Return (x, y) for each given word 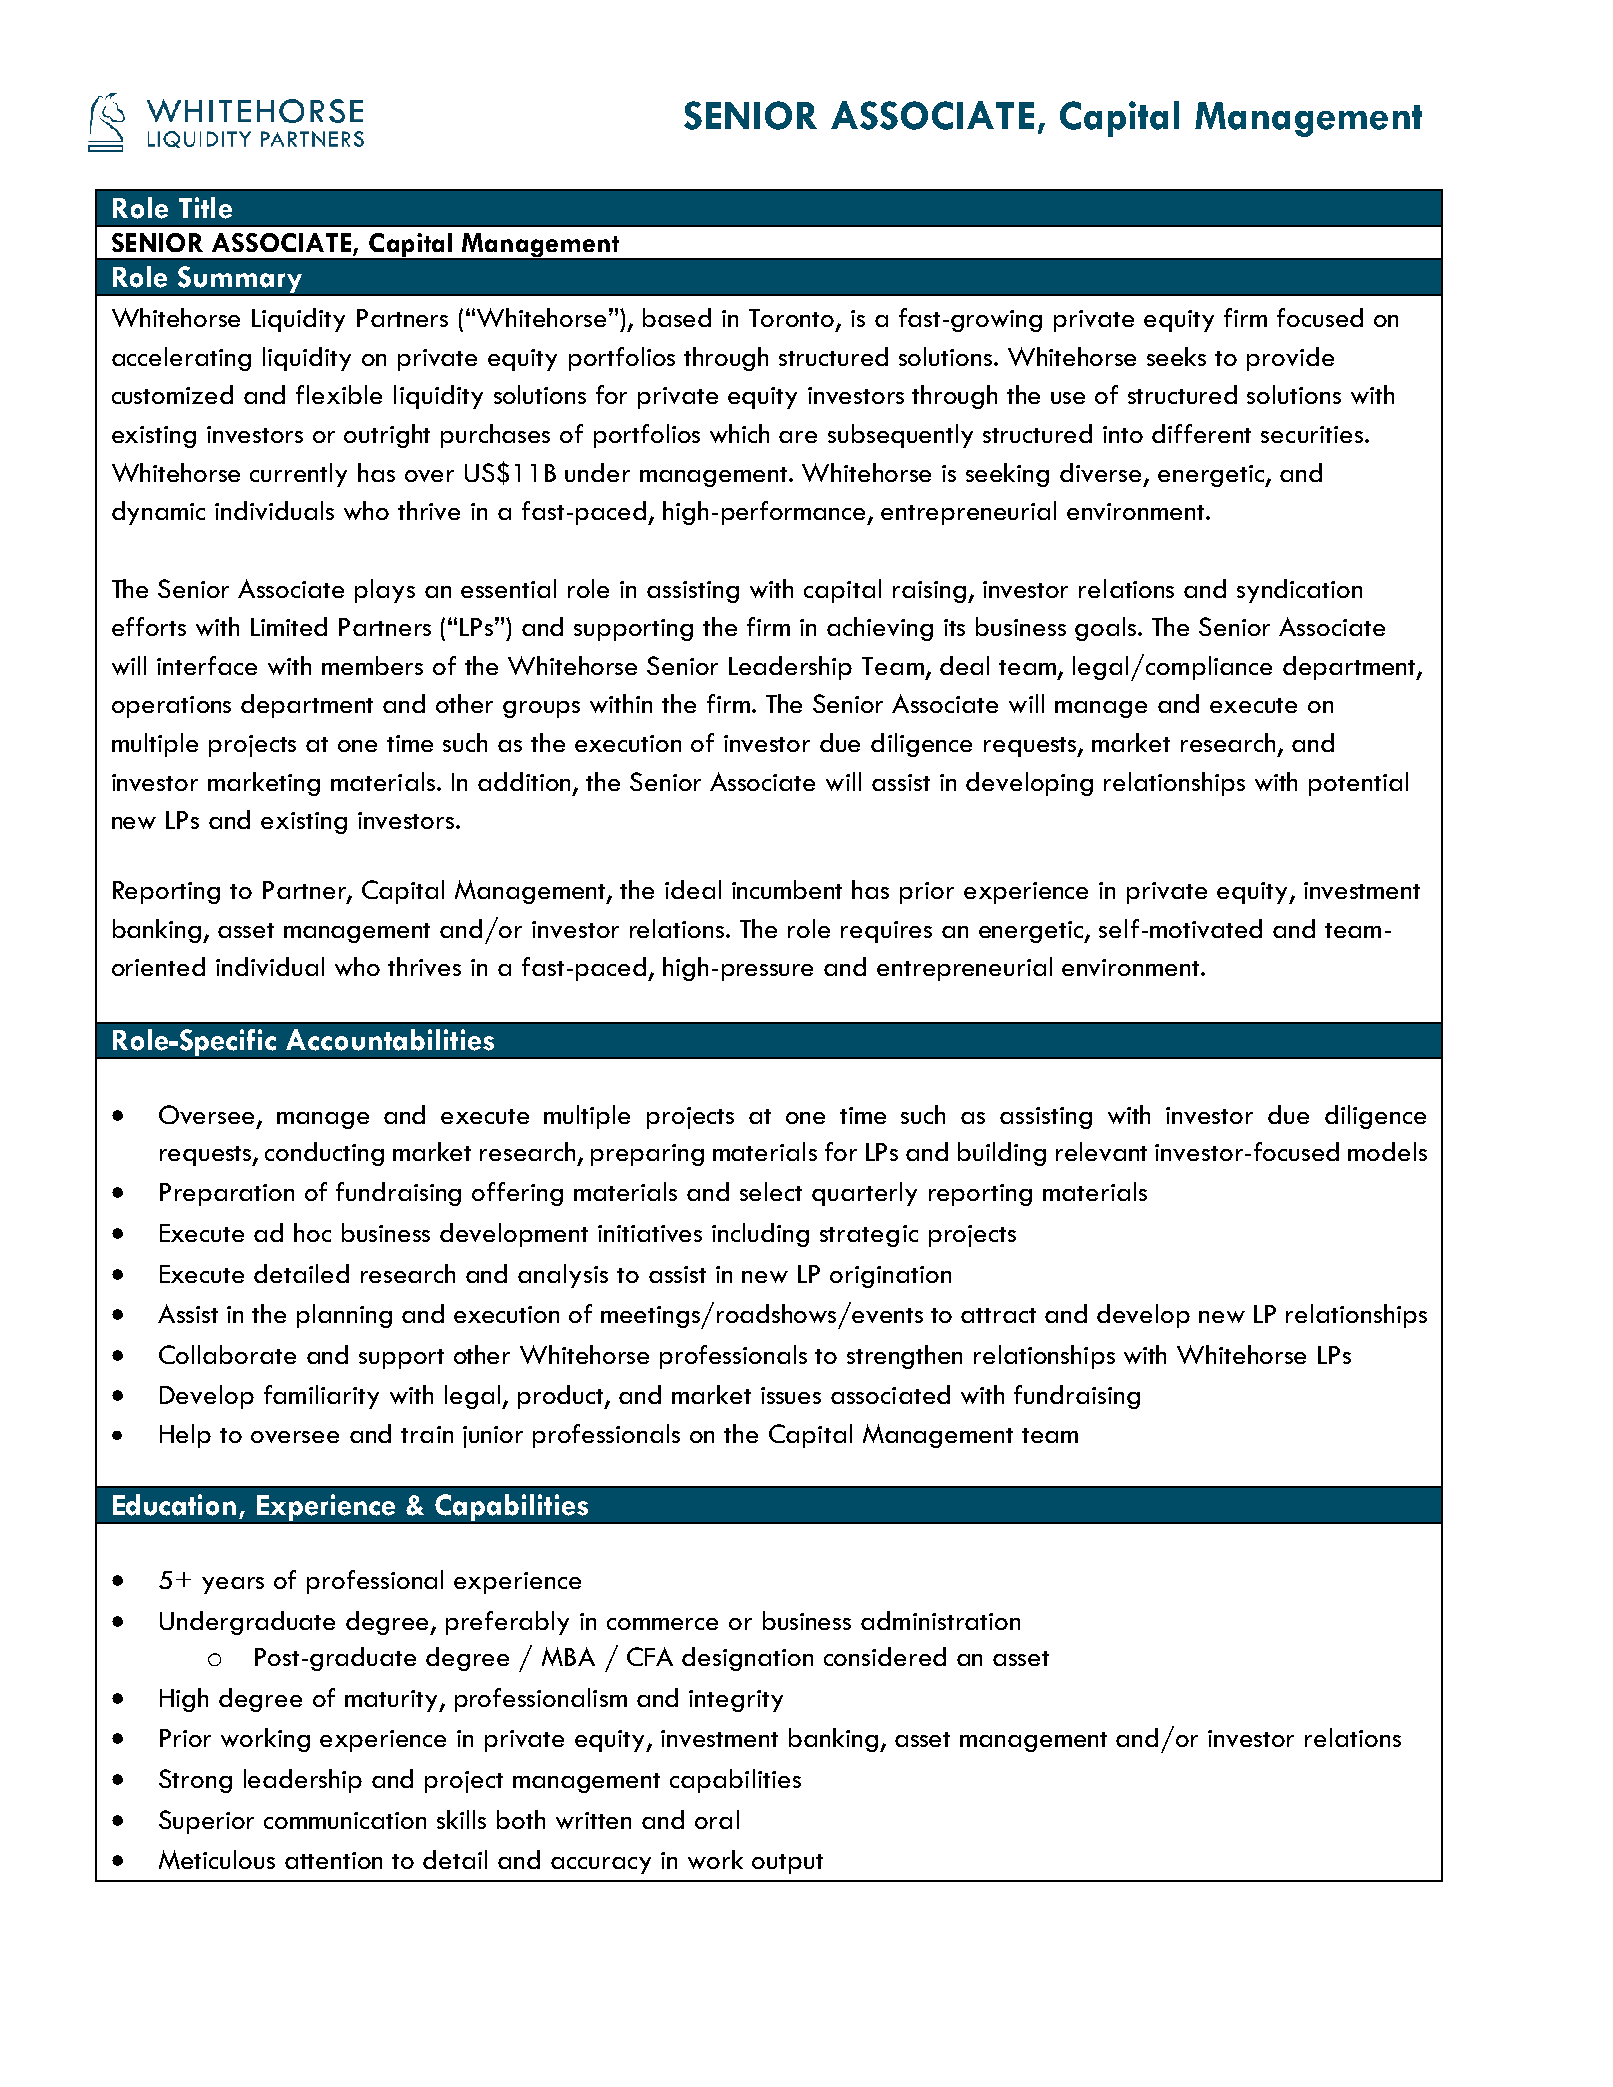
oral (717, 1819)
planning (344, 1316)
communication (345, 1820)
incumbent (787, 889)
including (760, 1235)
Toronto (793, 319)
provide (1290, 359)
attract (998, 1315)
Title (205, 208)
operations (171, 707)
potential (1358, 784)
